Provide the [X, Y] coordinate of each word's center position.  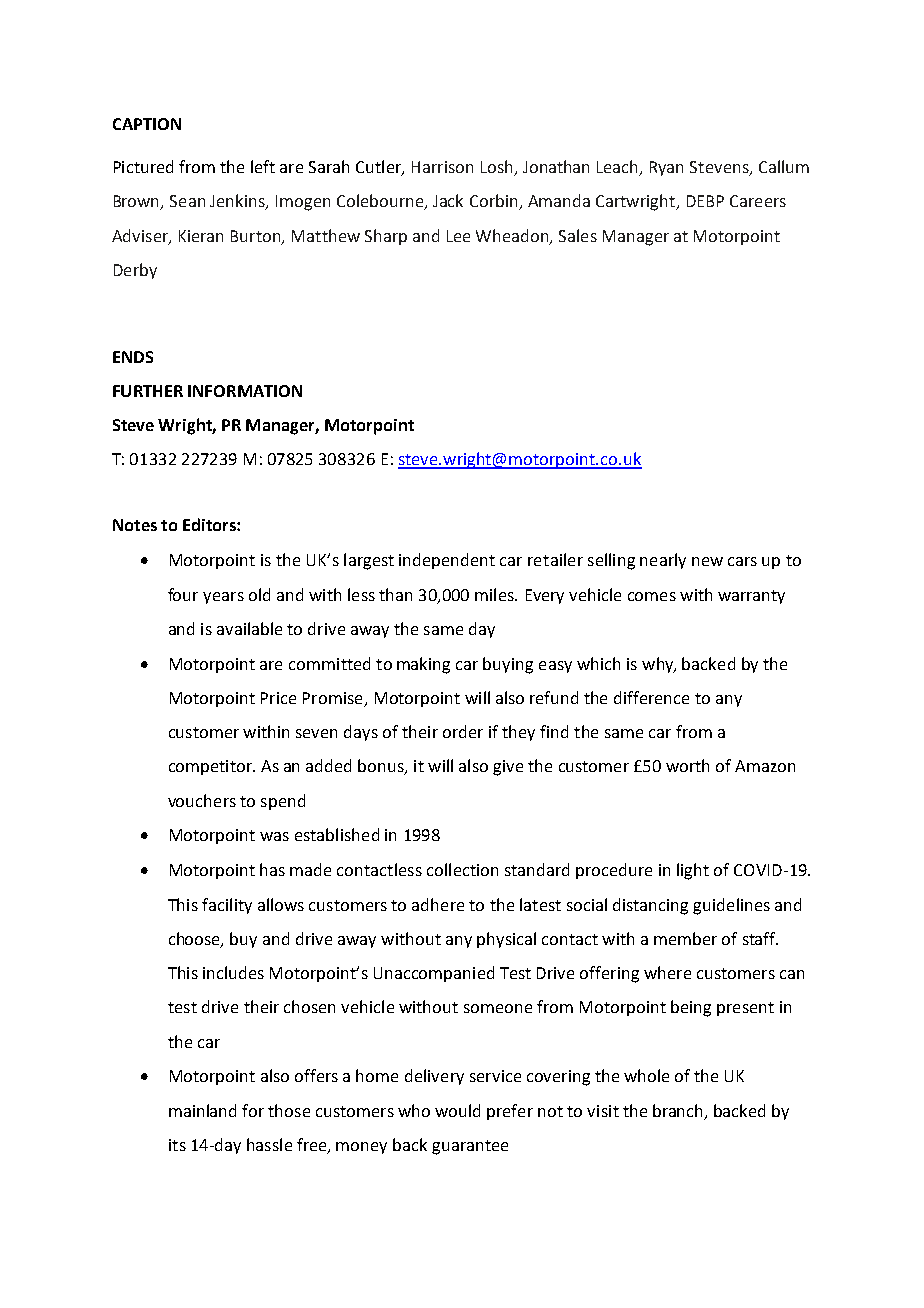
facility [227, 906]
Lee [458, 236]
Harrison [442, 167]
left [263, 166]
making [423, 665]
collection [462, 869]
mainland [202, 1110]
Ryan [666, 168]
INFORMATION [245, 391]
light [693, 871]
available [249, 628]
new [707, 561]
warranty [751, 597]
